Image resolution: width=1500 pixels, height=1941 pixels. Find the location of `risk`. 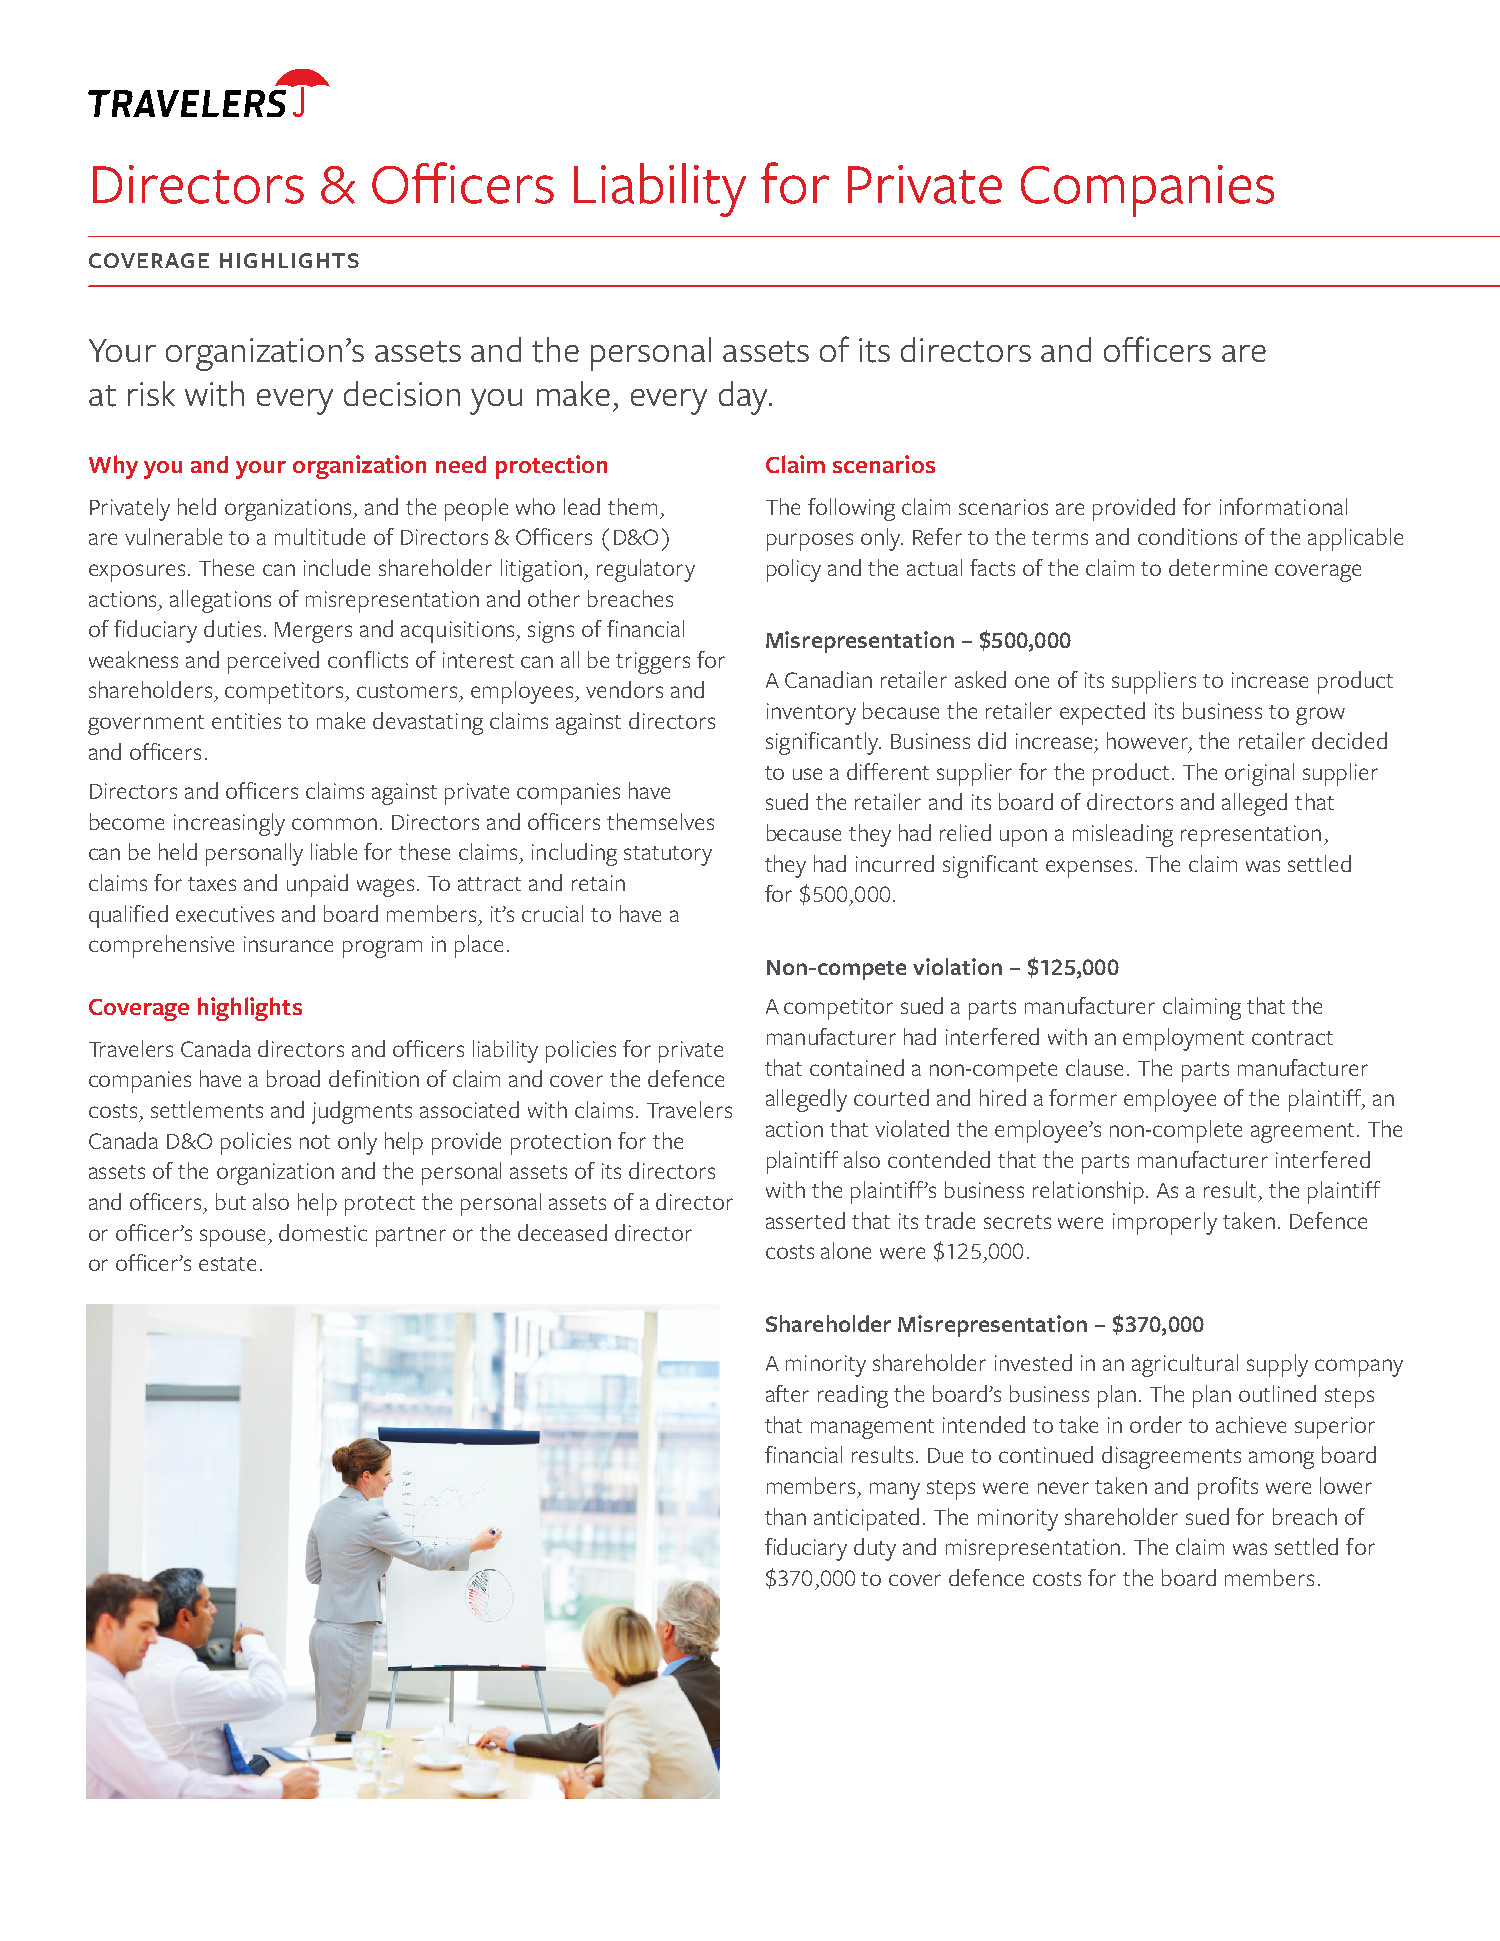

risk is located at coordinates (151, 393).
